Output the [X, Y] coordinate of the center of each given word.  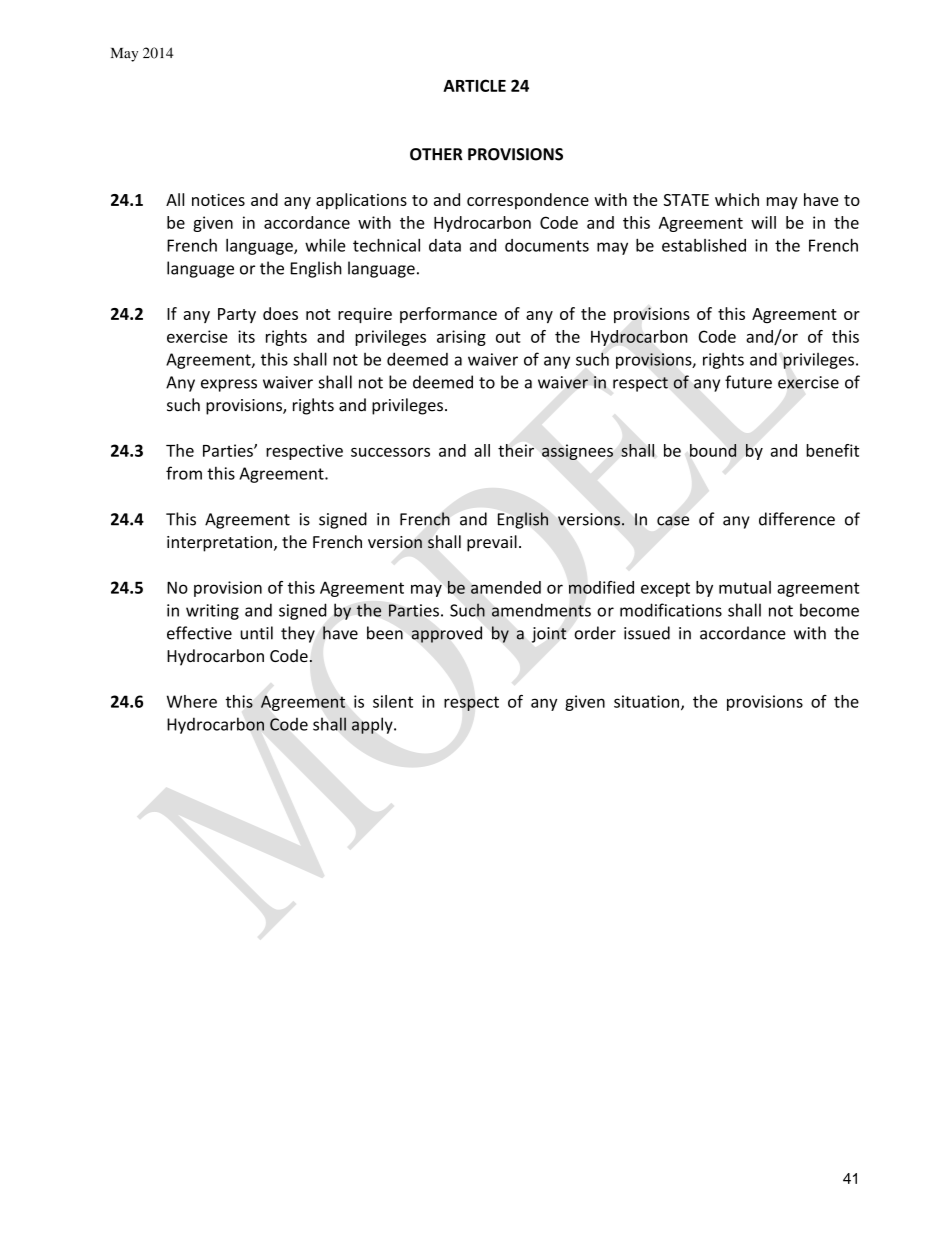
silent [393, 701]
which [737, 199]
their [516, 450]
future [748, 382]
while [325, 245]
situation [646, 701]
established [704, 245]
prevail [492, 543]
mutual [745, 587]
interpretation [219, 544]
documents [547, 245]
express [229, 385]
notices [218, 200]
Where [192, 701]
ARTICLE [474, 85]
